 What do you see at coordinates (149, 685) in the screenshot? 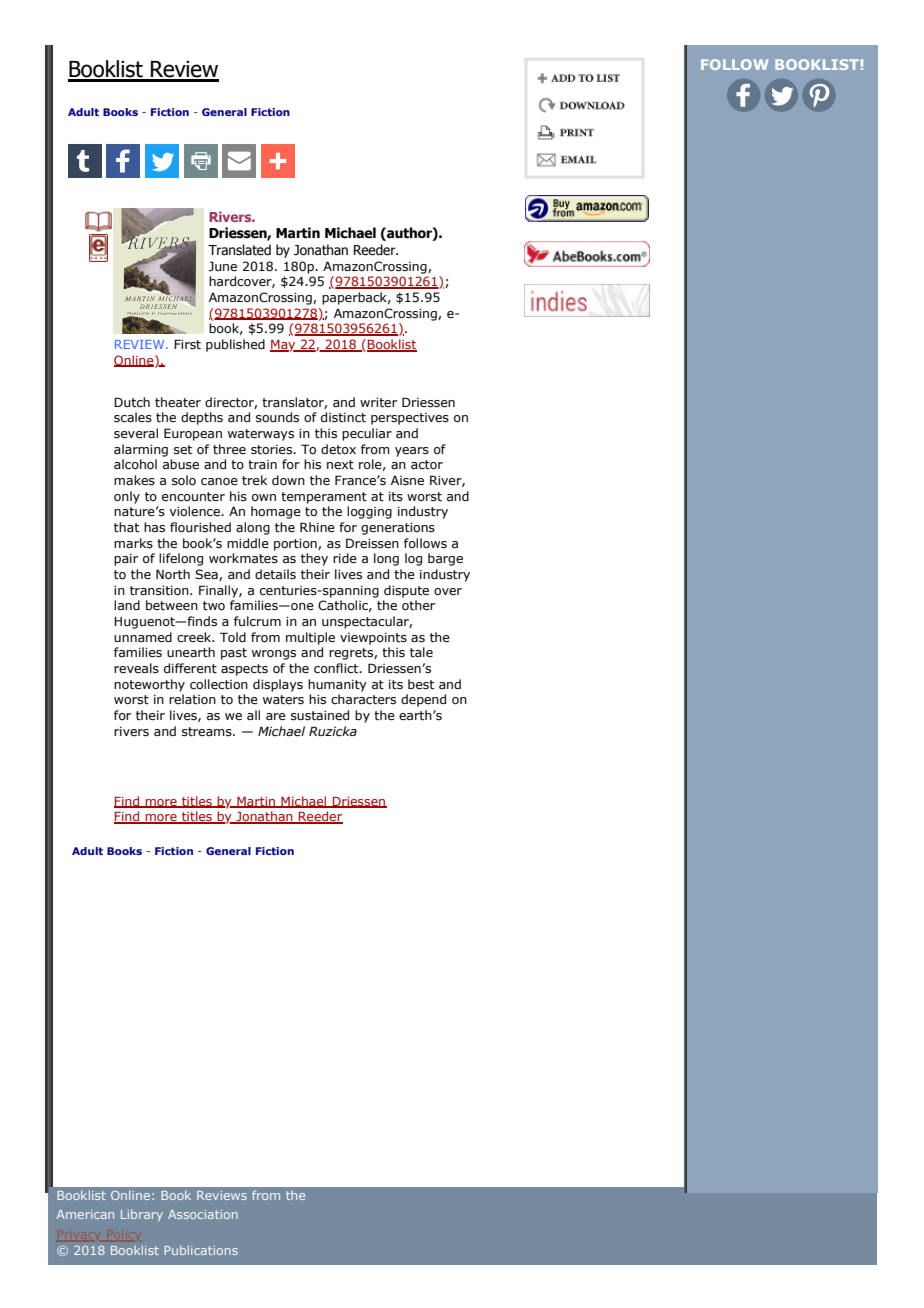
I see `noteworthy` at bounding box center [149, 685].
